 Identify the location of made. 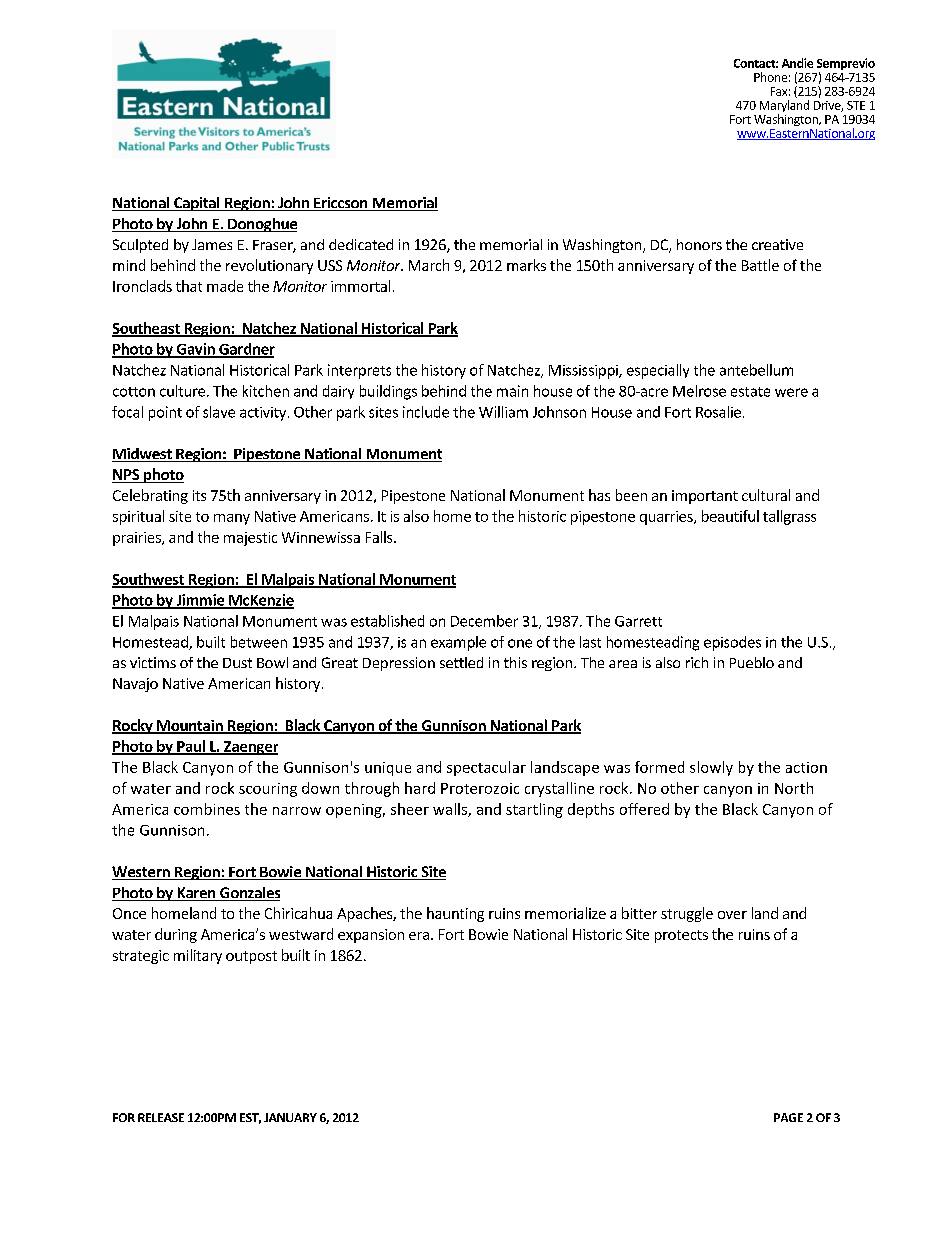
(225, 286).
